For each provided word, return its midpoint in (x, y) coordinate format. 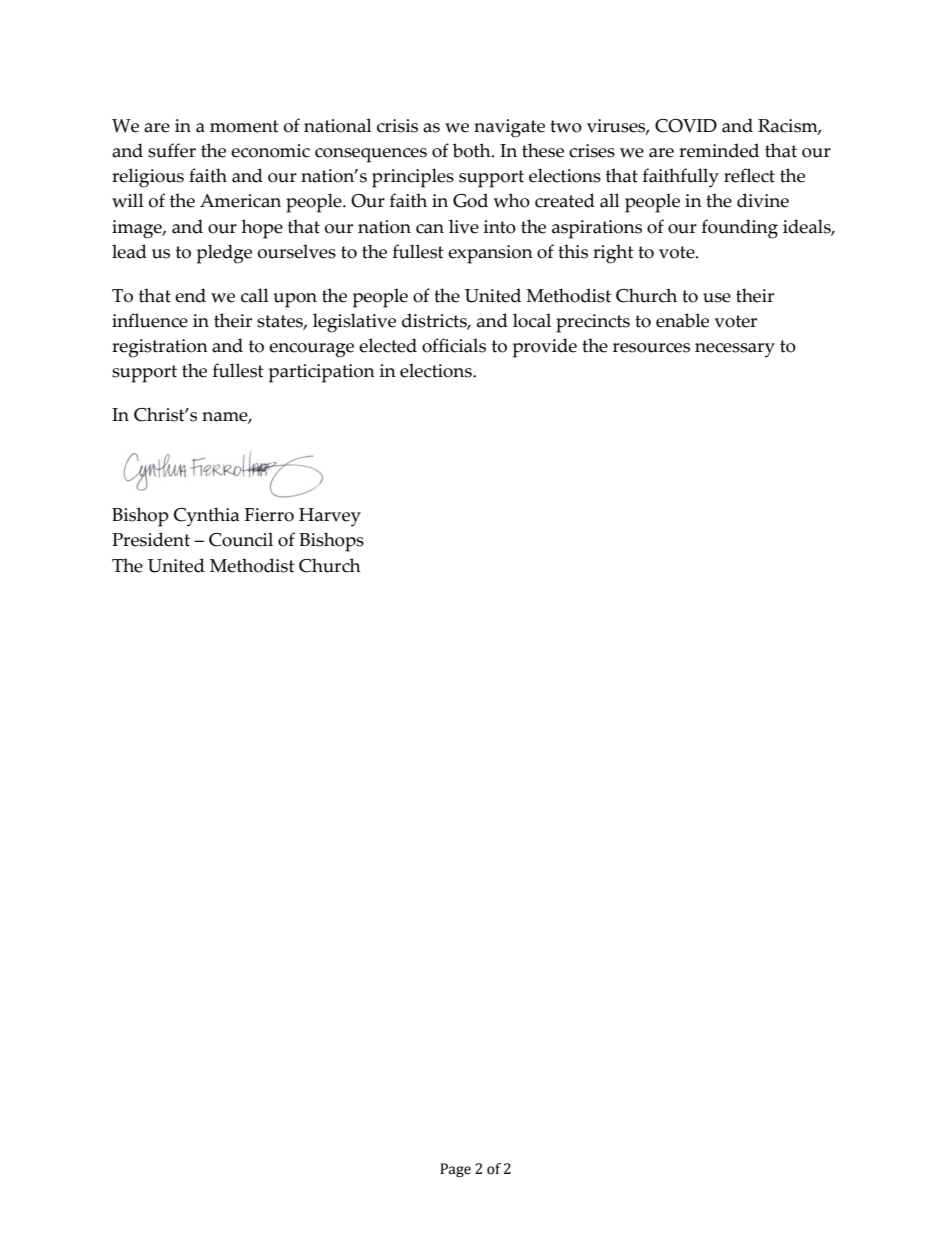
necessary (735, 350)
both (473, 150)
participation (322, 373)
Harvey (330, 517)
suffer (172, 150)
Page (455, 1170)
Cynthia (206, 517)
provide (545, 348)
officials (454, 345)
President (151, 539)
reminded (719, 150)
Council (241, 539)
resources (651, 348)
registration (160, 348)
